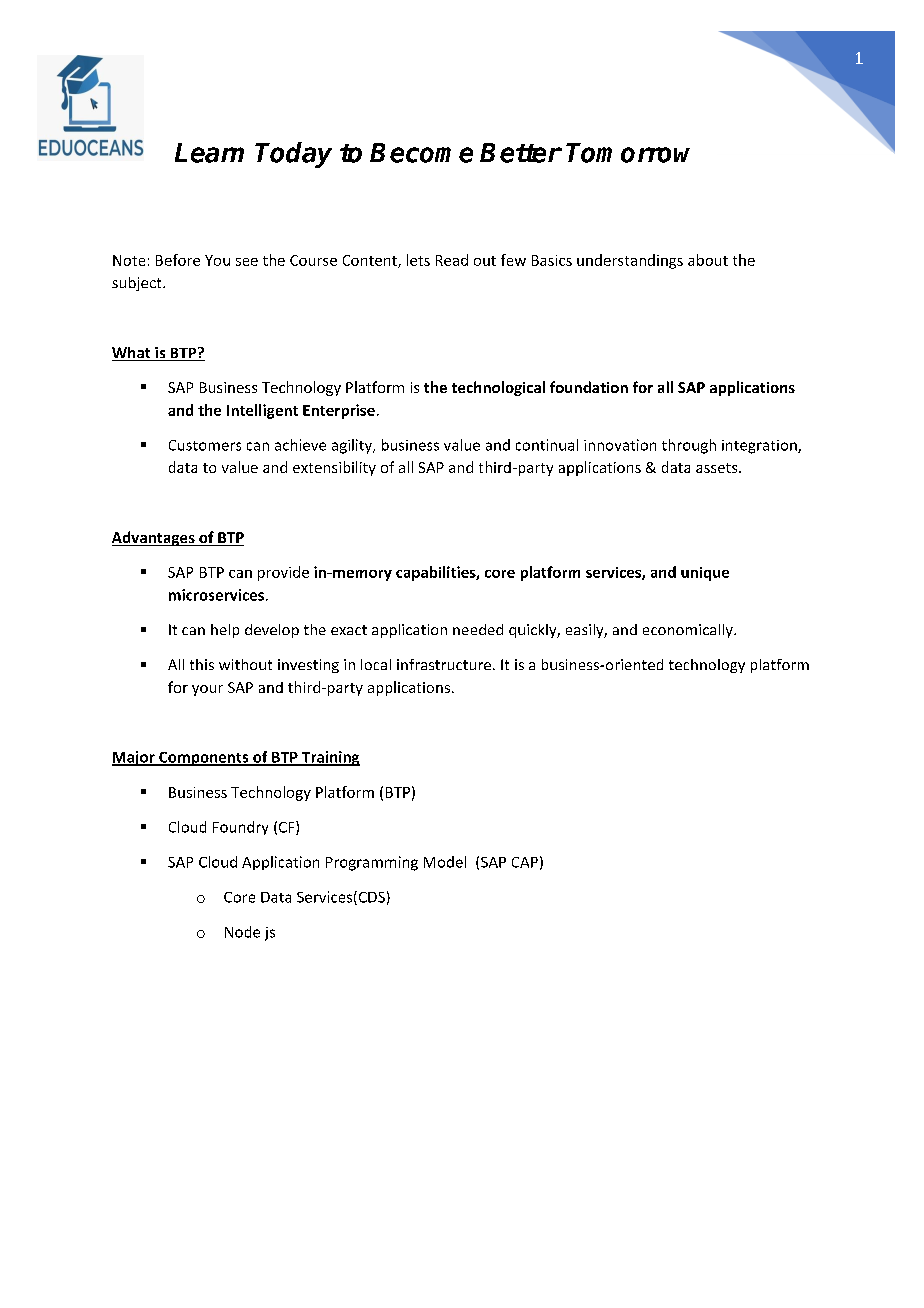 Image resolution: width=924 pixels, height=1308 pixels. Describe the element at coordinates (689, 631) in the document. I see `economically` at that location.
